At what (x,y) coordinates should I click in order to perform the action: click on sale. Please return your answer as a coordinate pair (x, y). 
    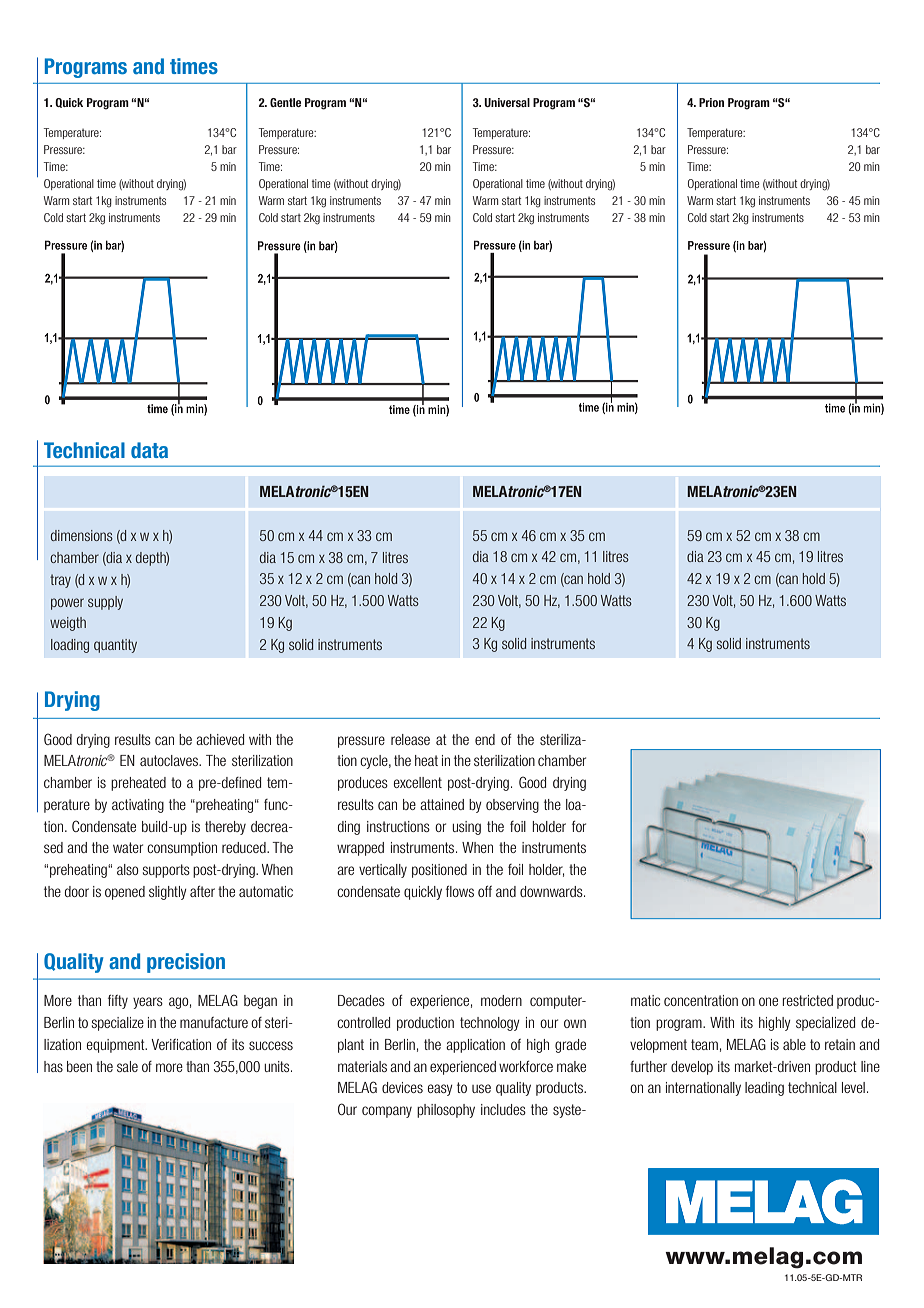
    Looking at the image, I should click on (127, 1066).
